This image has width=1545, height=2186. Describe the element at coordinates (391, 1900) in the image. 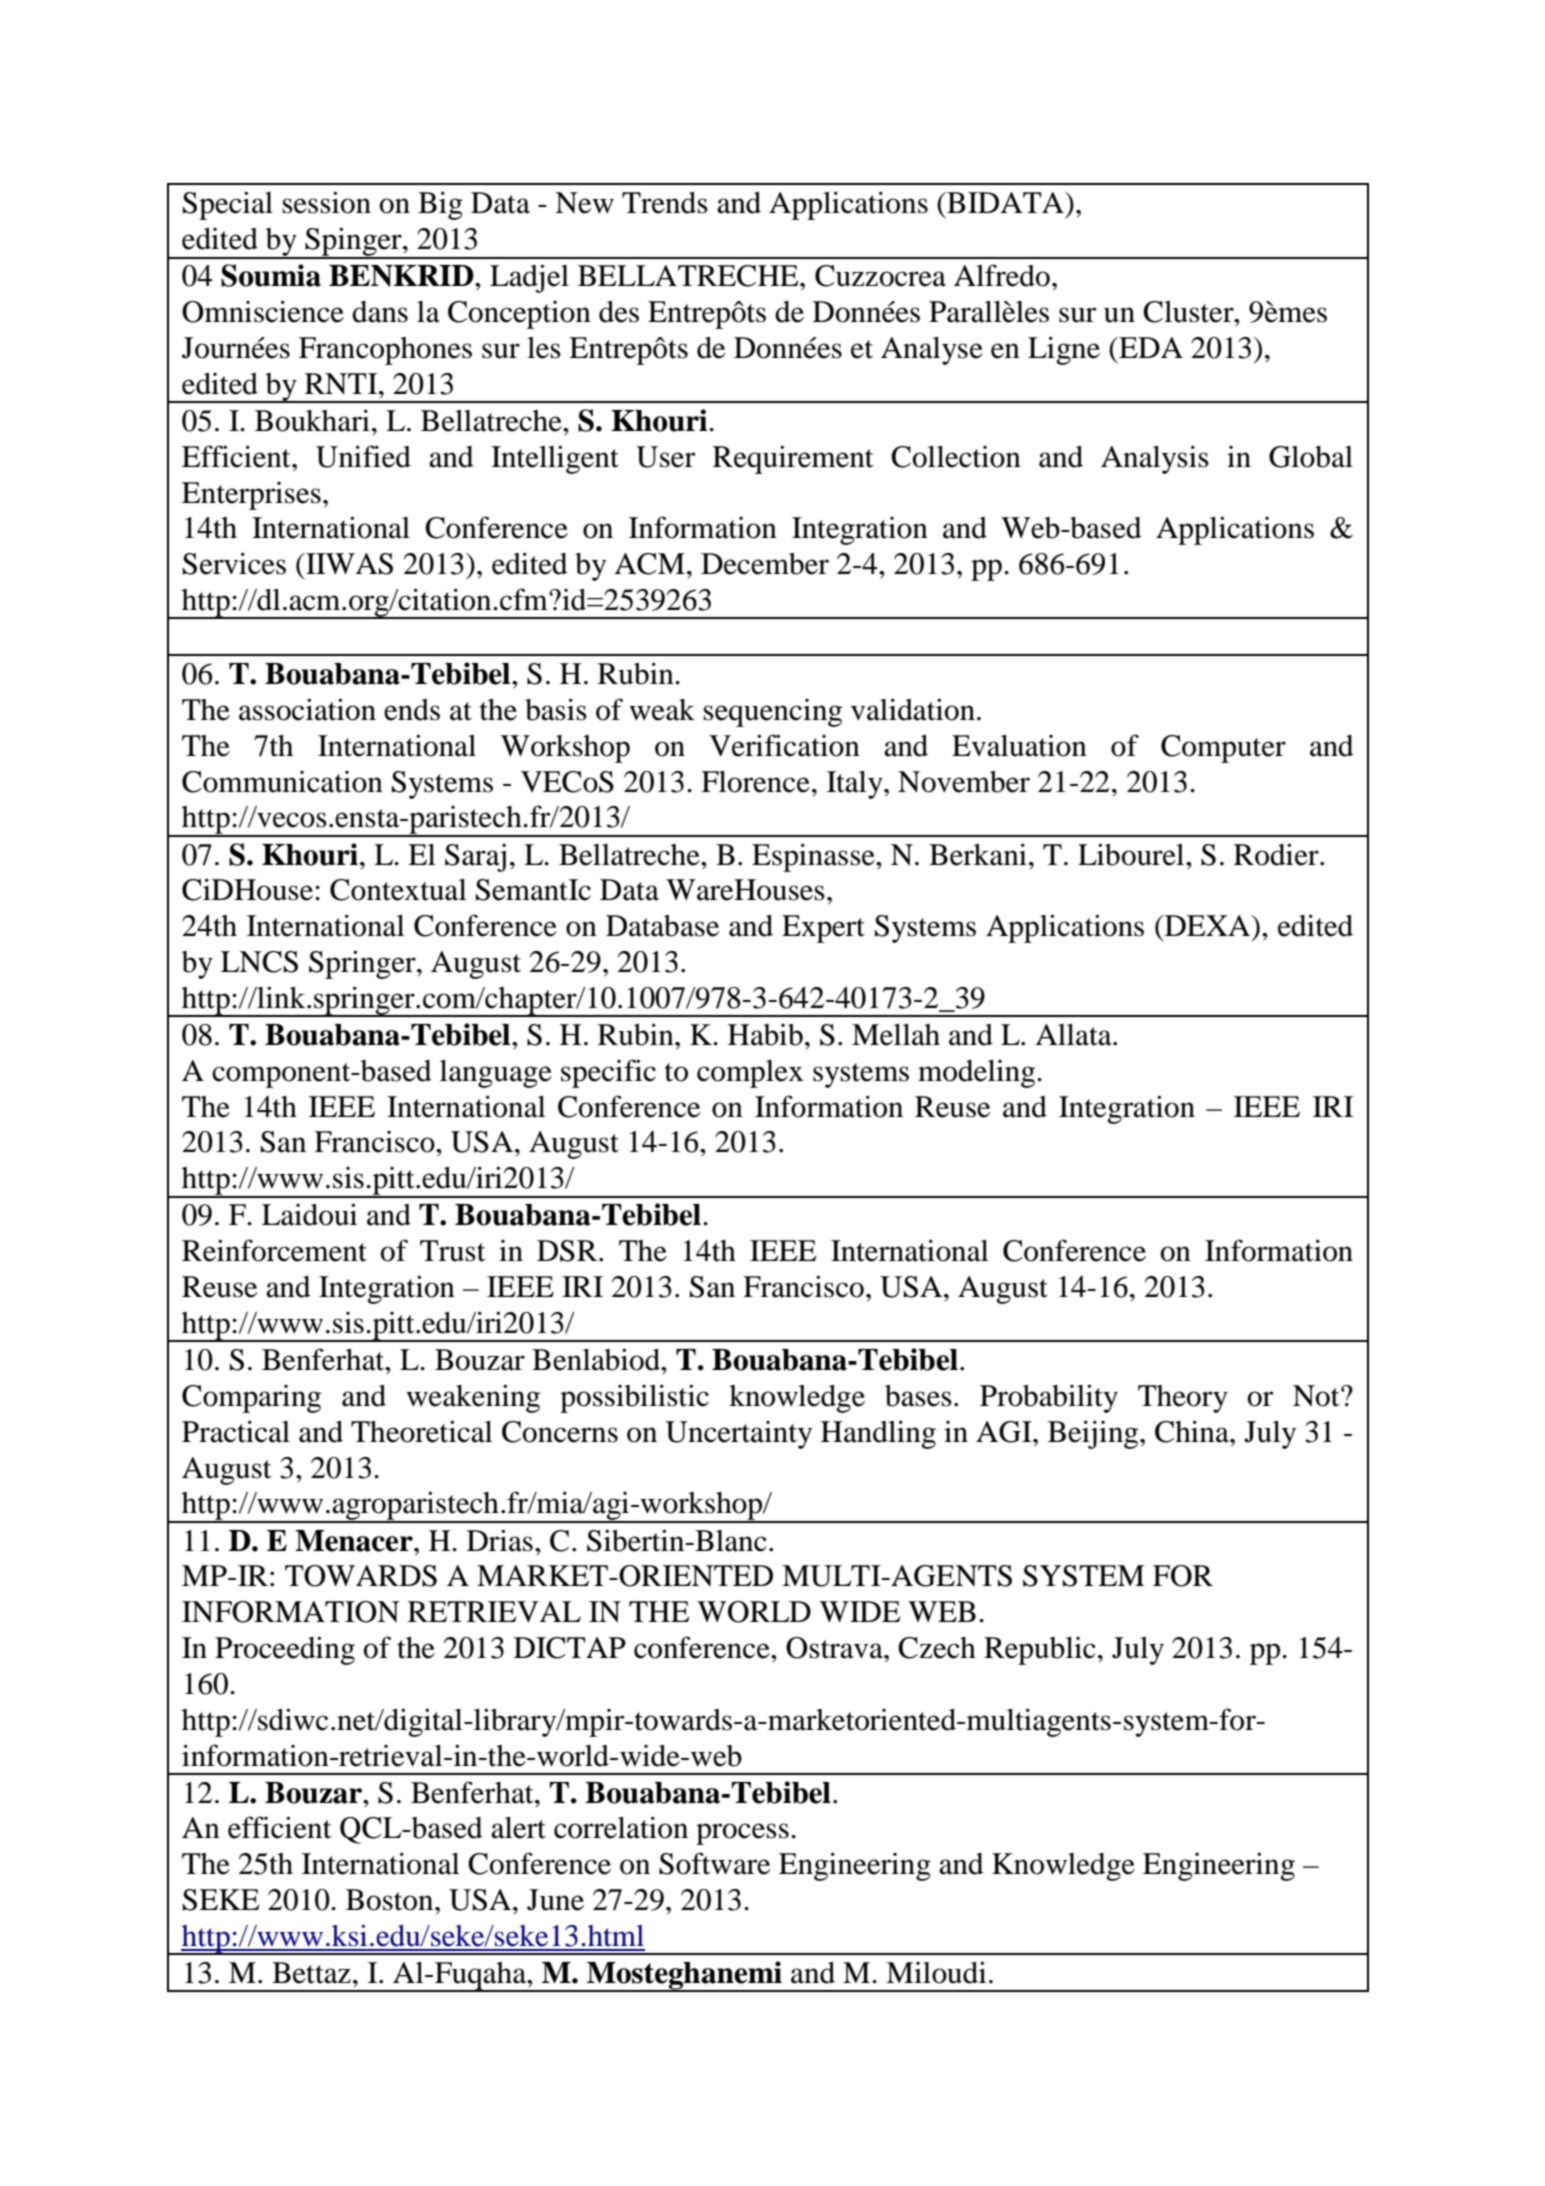

I see `Boston` at that location.
